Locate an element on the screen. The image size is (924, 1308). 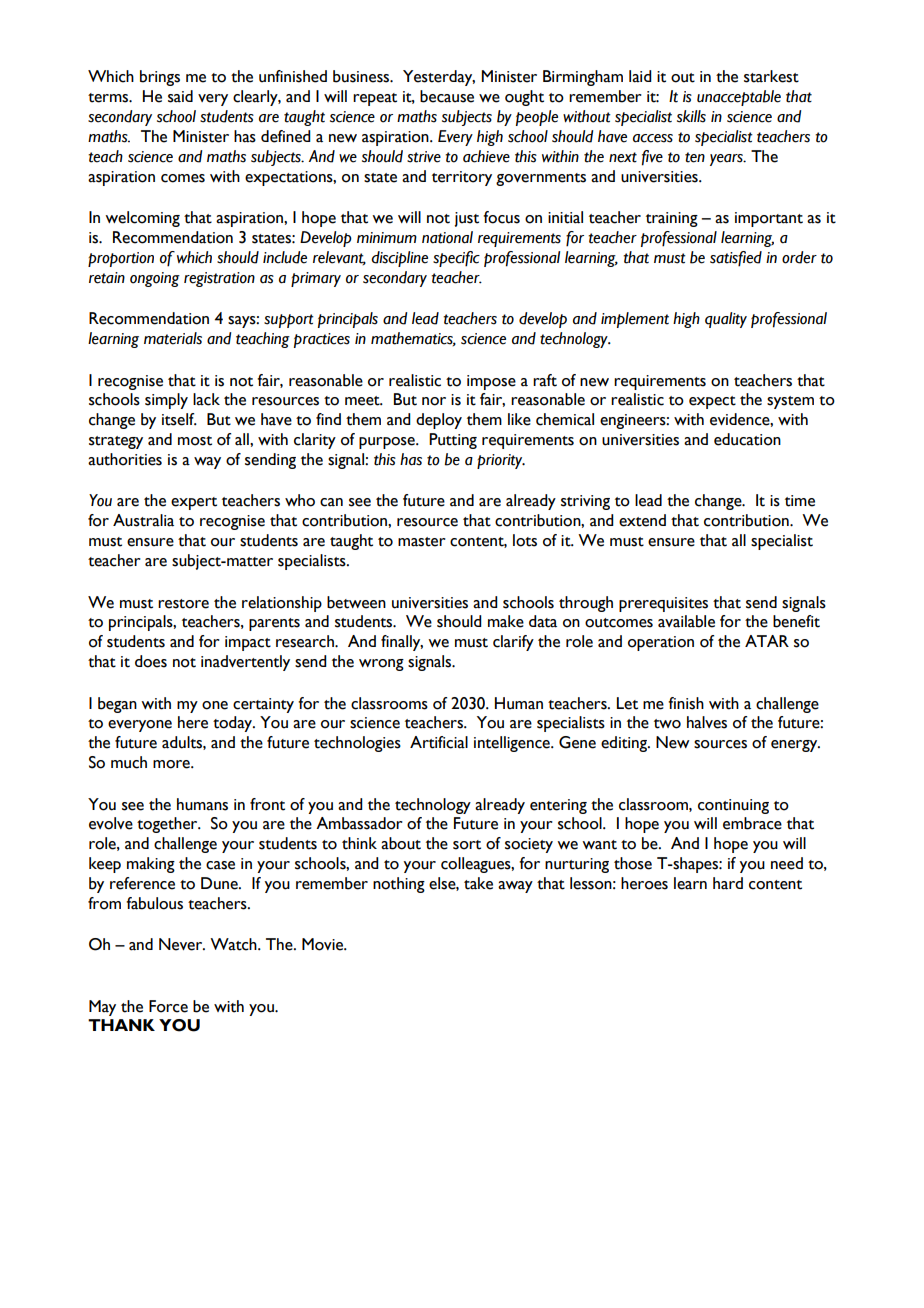
because is located at coordinates (447, 96).
